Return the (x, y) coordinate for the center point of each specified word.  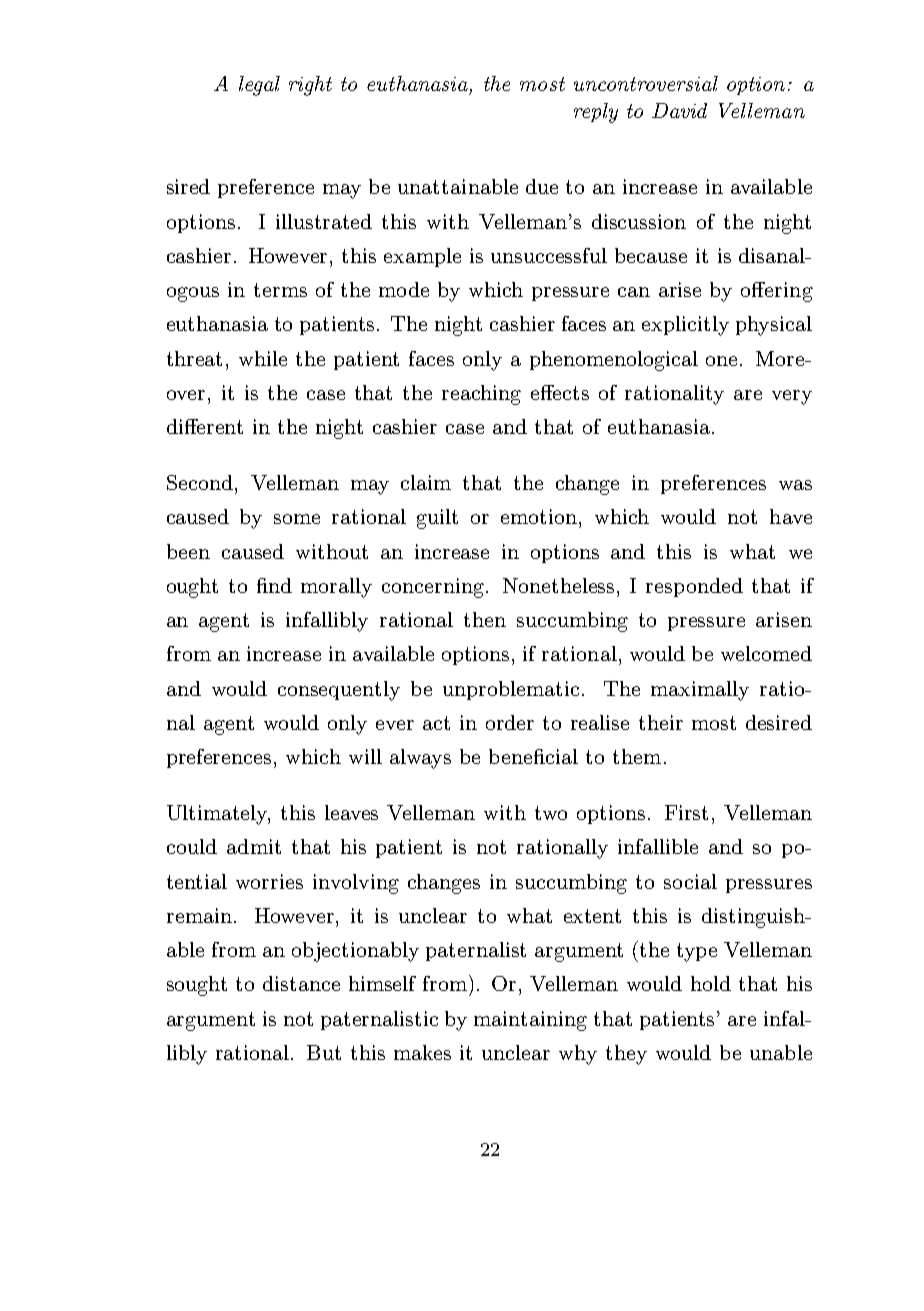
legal (259, 86)
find (274, 585)
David (679, 110)
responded (694, 587)
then (485, 619)
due (542, 186)
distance (301, 983)
